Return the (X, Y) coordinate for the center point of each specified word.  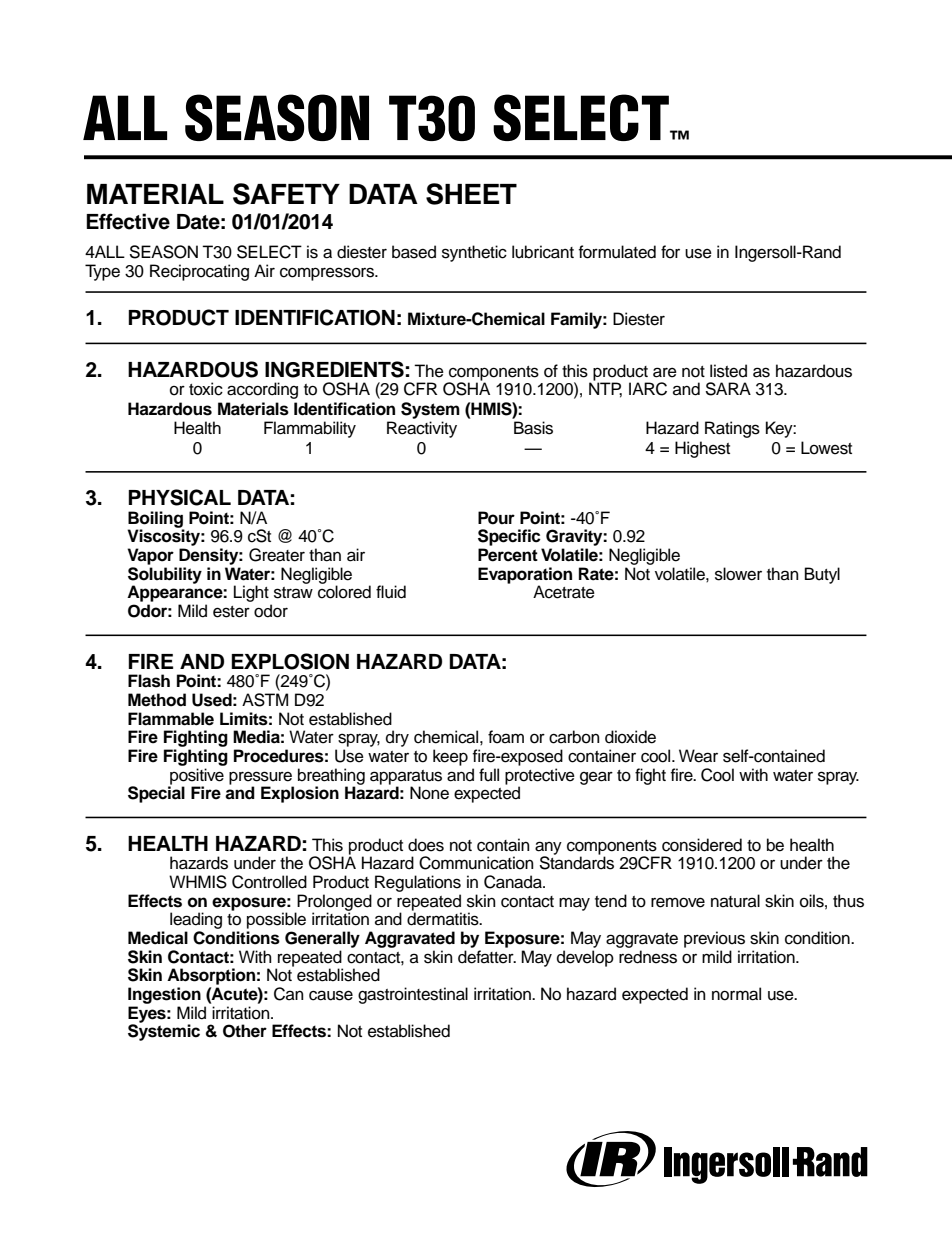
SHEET (471, 194)
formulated (617, 252)
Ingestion (164, 995)
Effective (128, 221)
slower (738, 574)
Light (252, 595)
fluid (391, 592)
